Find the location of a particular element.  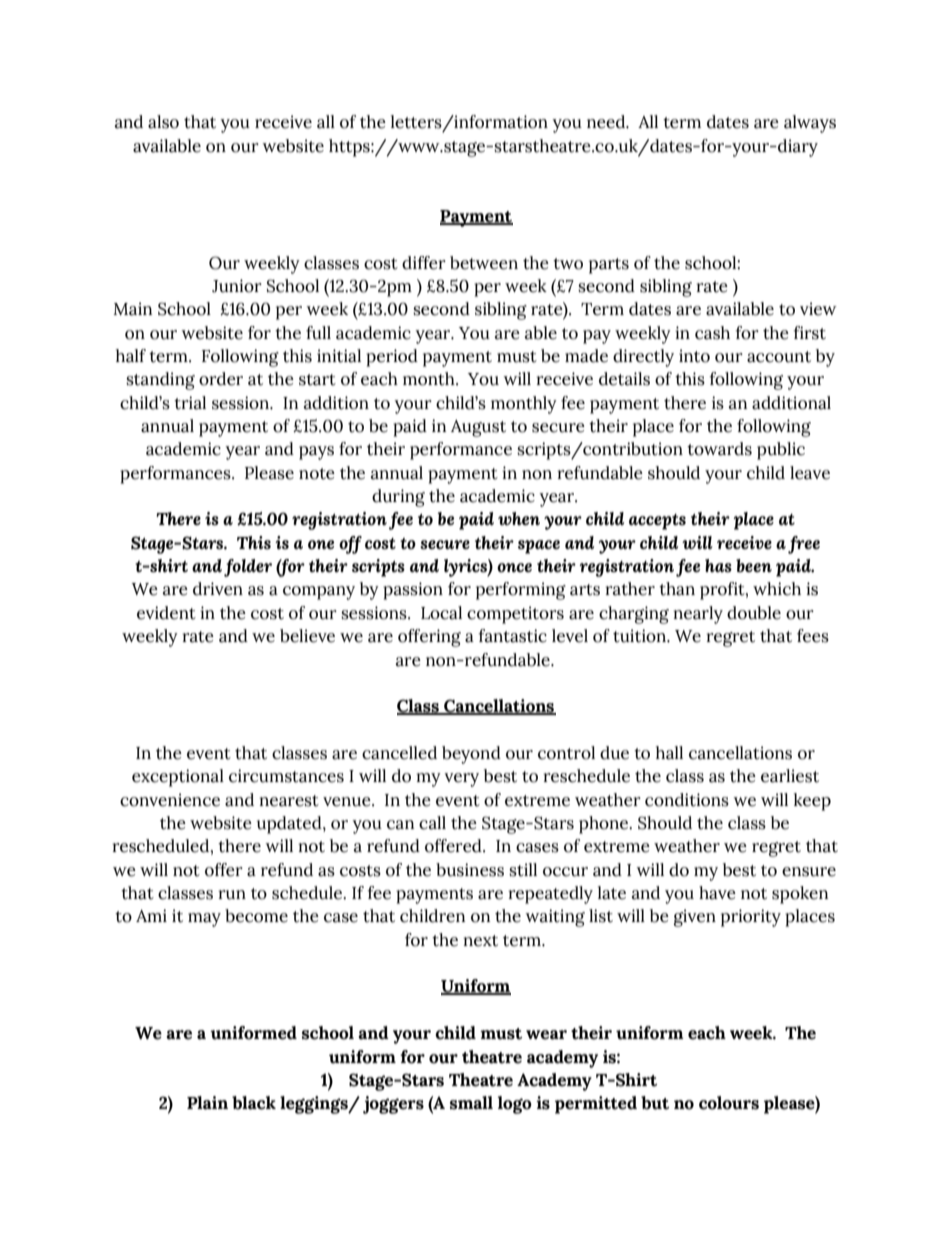

business is located at coordinates (470, 870).
